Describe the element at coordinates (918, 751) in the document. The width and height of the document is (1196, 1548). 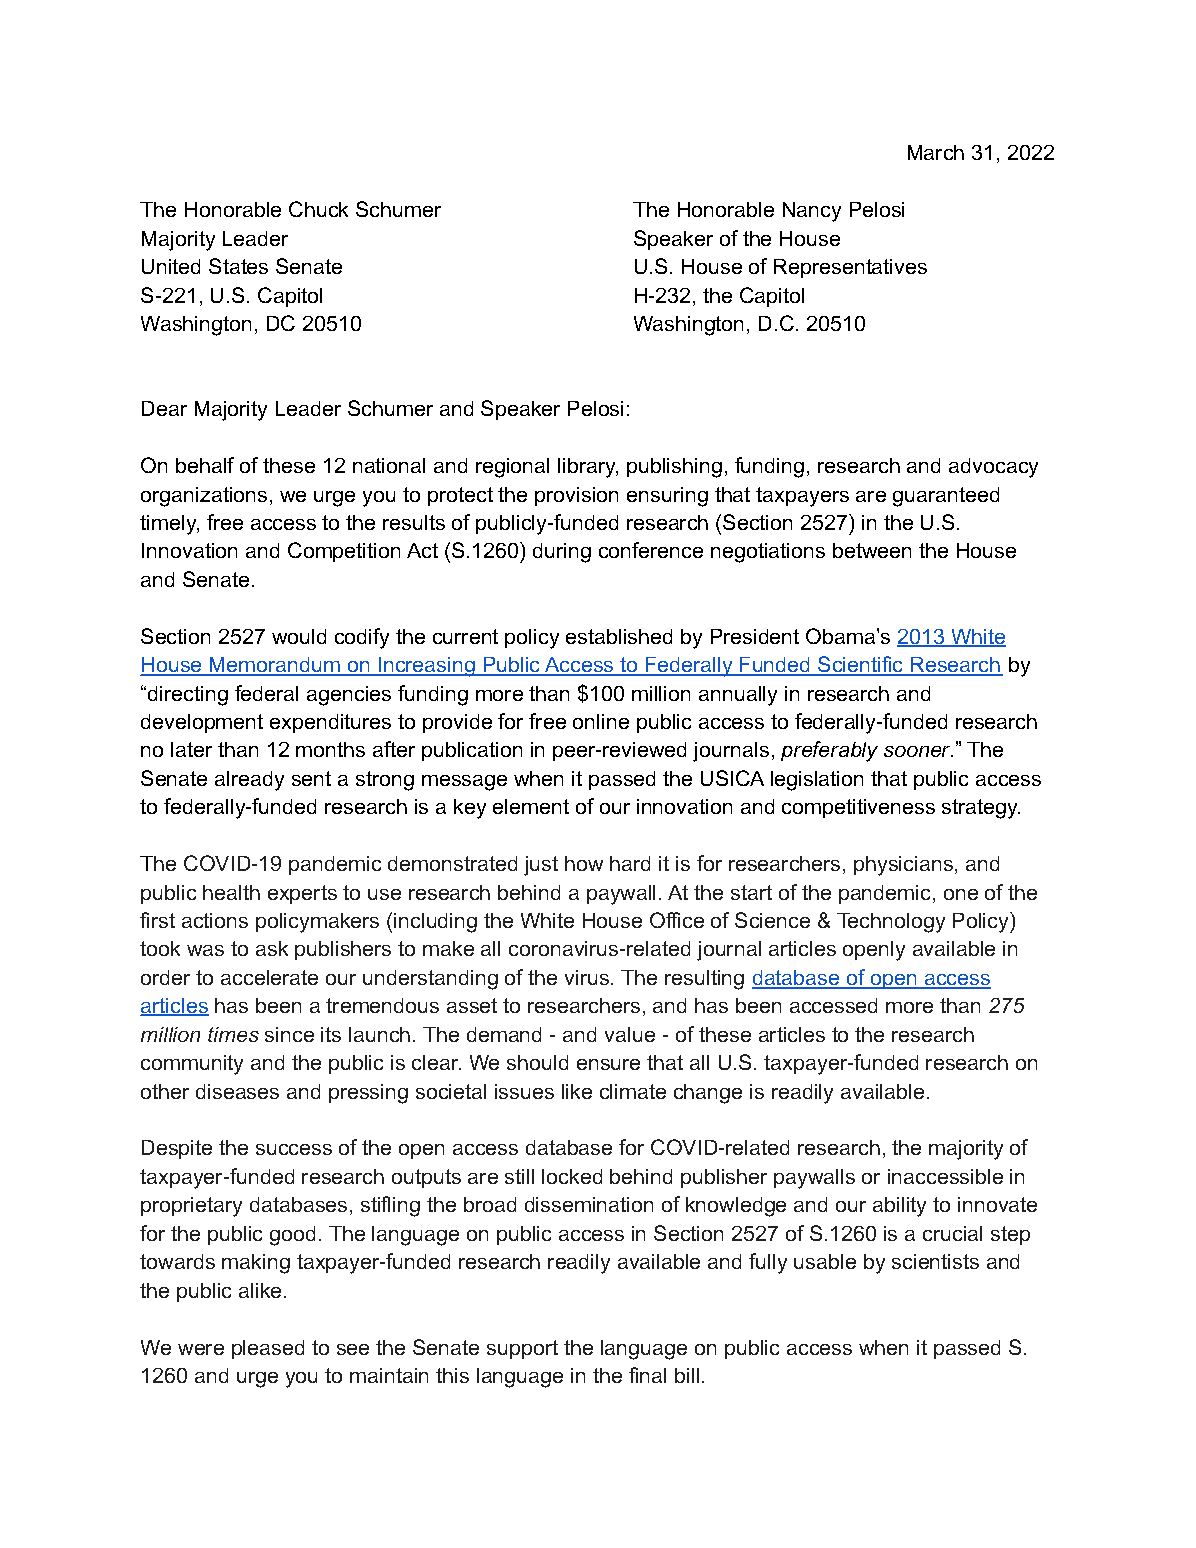
I see `sooner` at that location.
